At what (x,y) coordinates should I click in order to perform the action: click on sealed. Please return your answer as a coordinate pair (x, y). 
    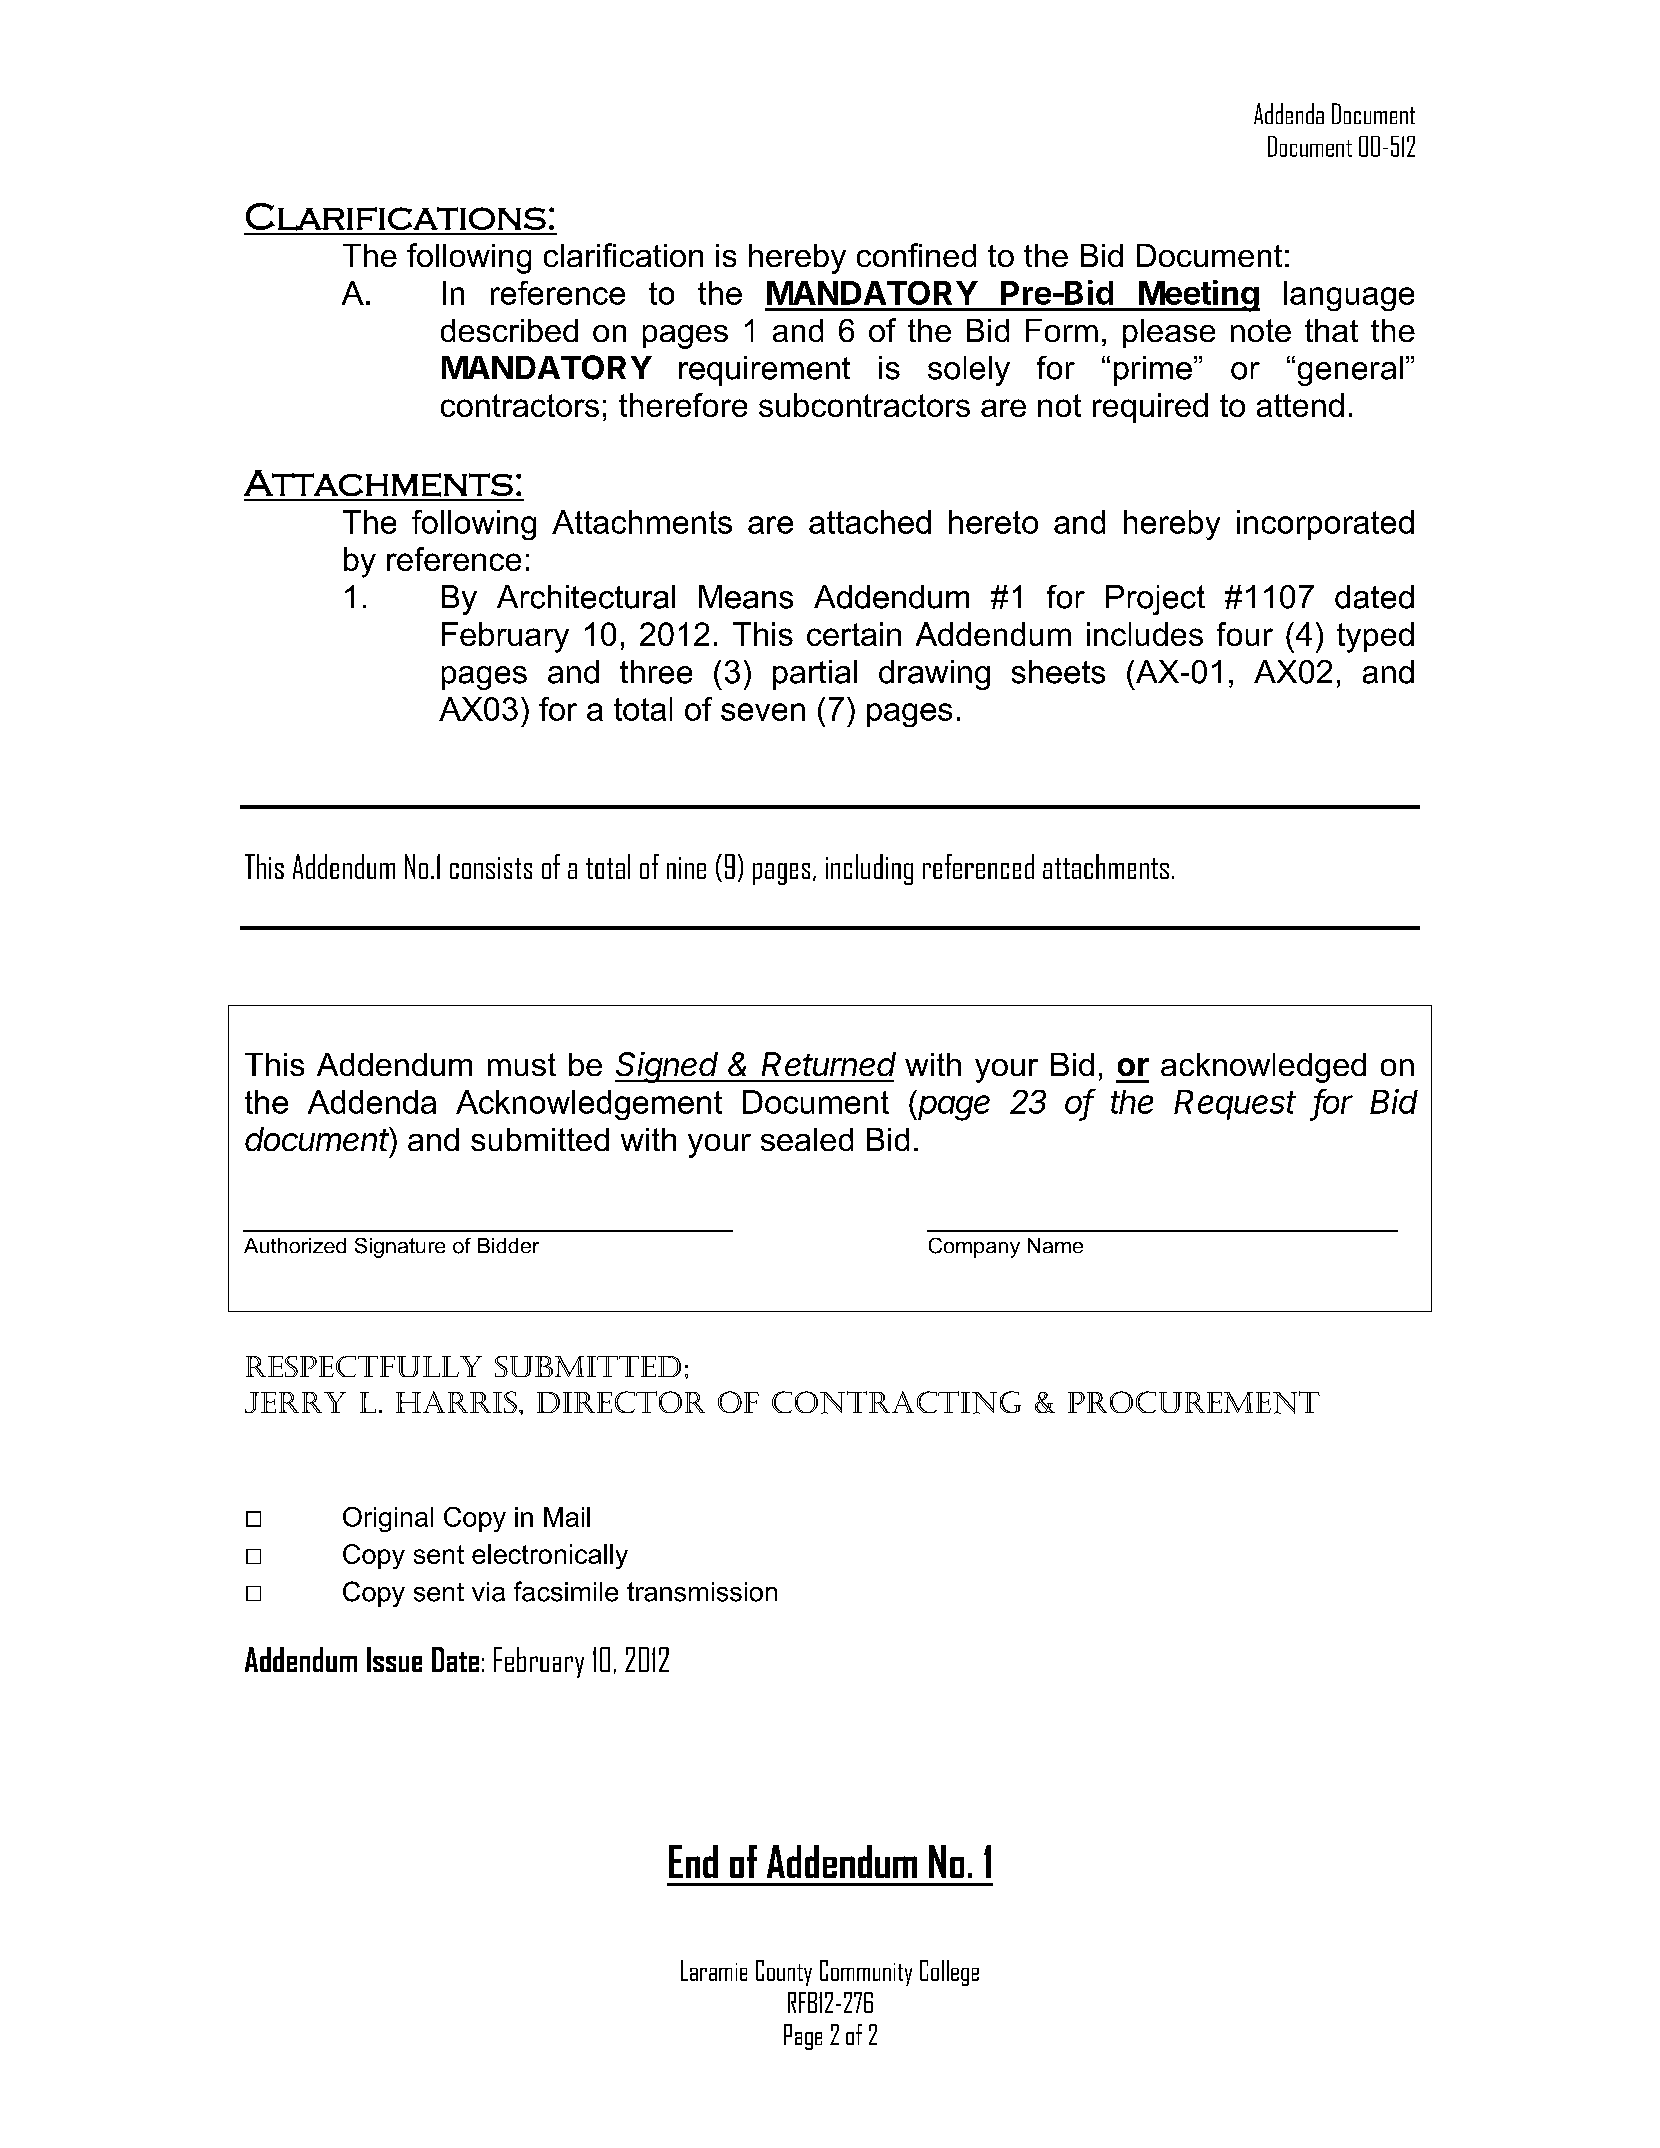
    Looking at the image, I should click on (807, 1139).
